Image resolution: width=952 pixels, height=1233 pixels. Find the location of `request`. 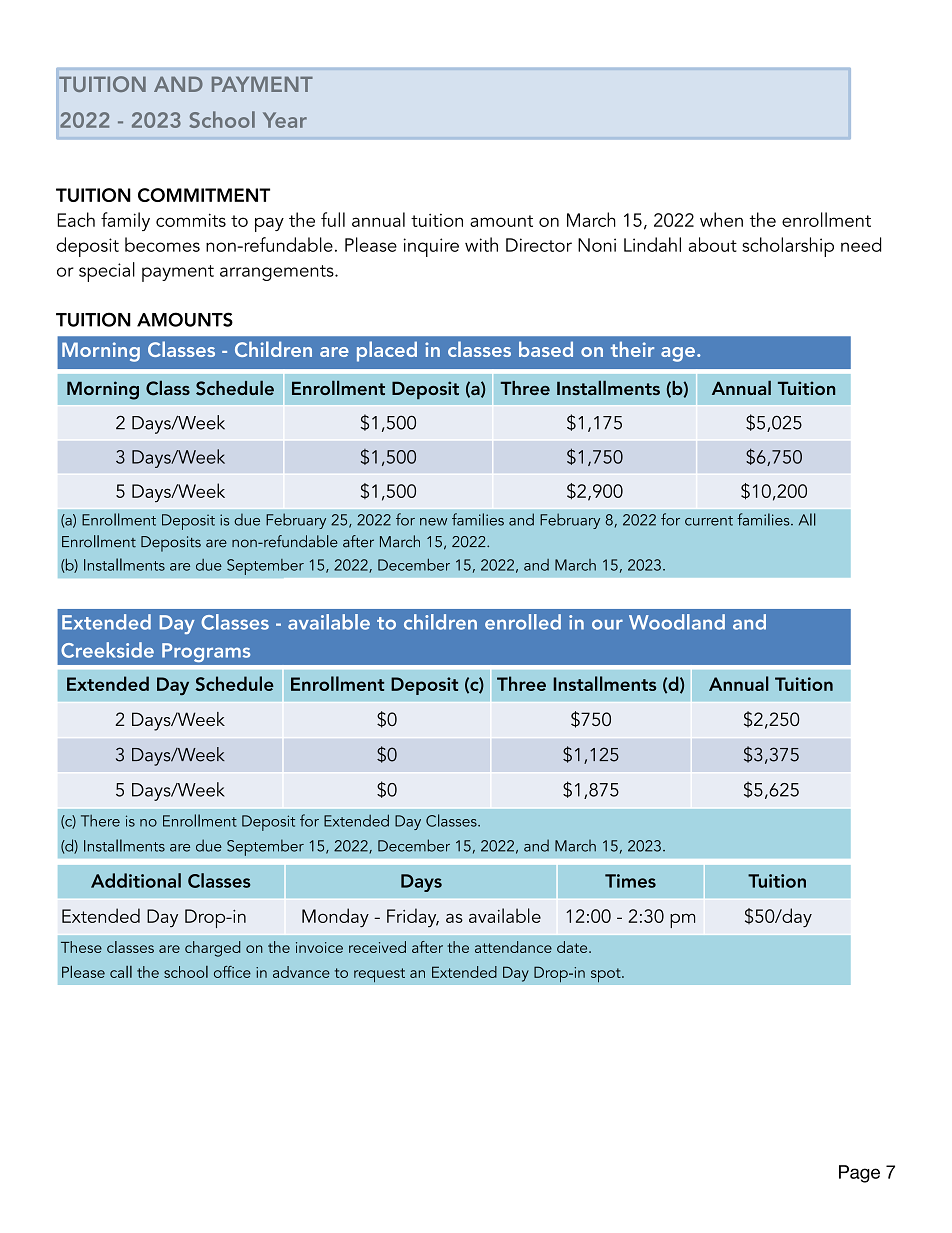

request is located at coordinates (379, 975).
